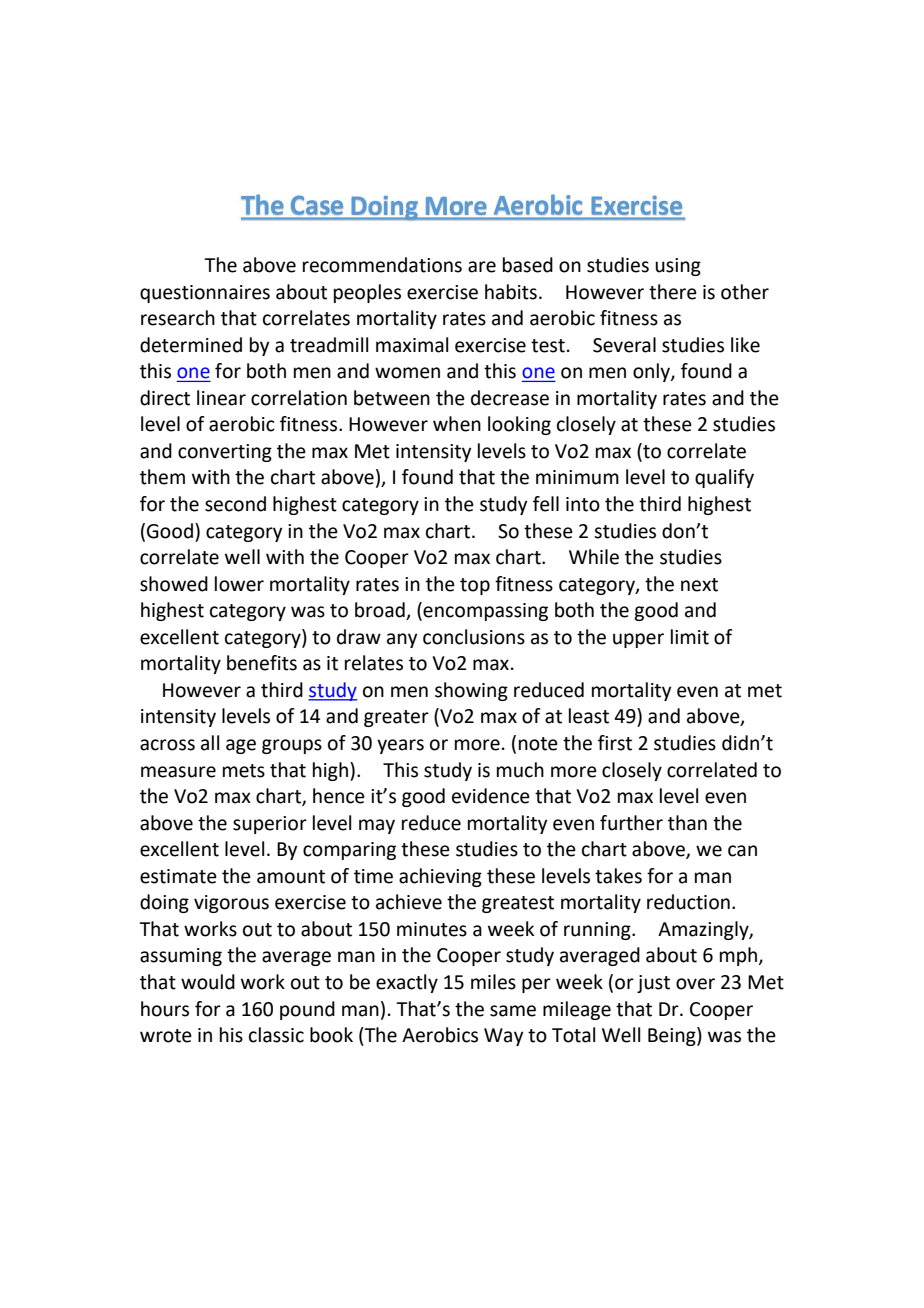 This screenshot has height=1308, width=924. I want to click on second, so click(235, 504).
